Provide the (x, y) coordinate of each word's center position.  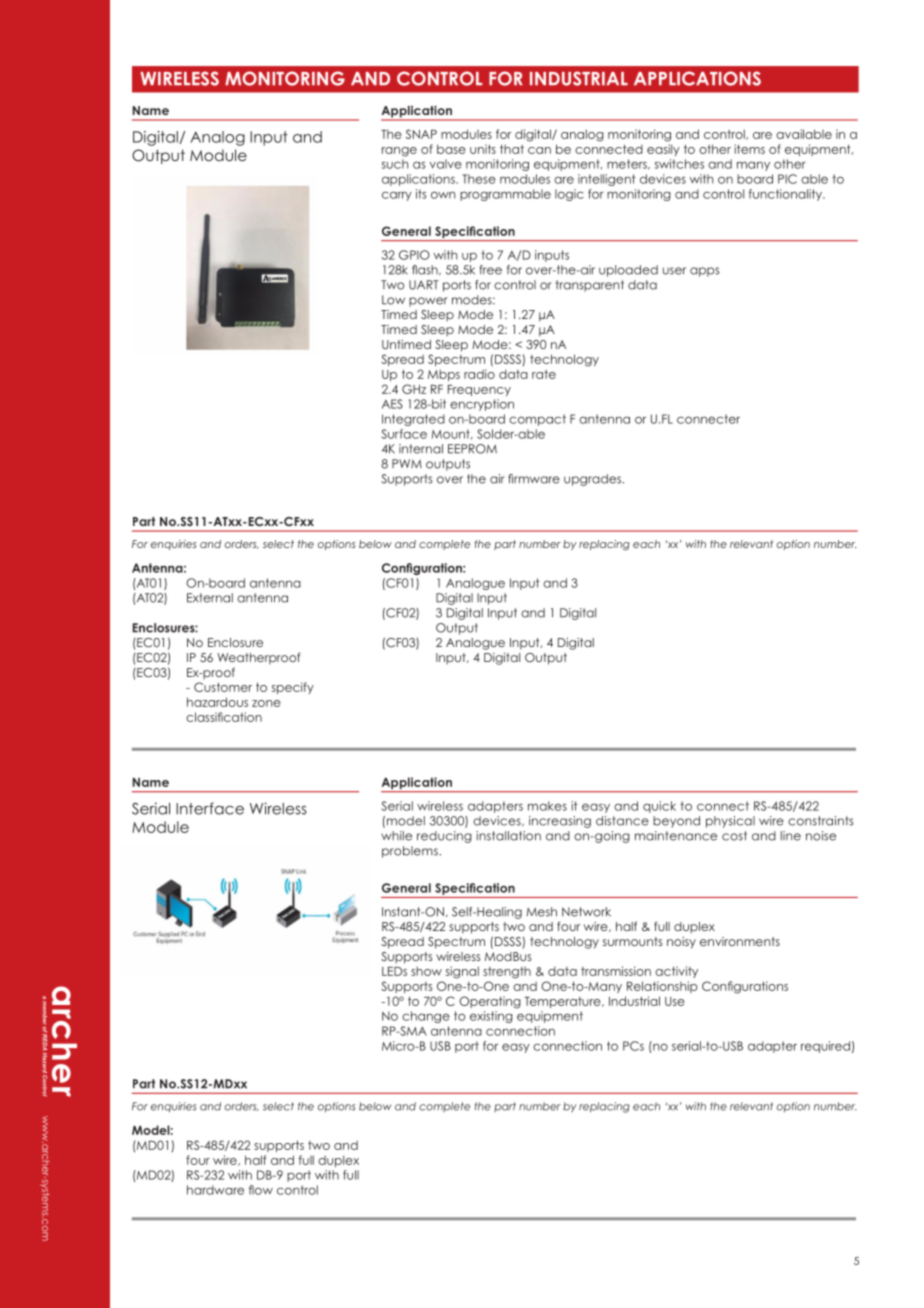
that (512, 149)
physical (730, 822)
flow (261, 1190)
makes (547, 806)
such (395, 164)
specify (293, 688)
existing (491, 1017)
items (749, 149)
